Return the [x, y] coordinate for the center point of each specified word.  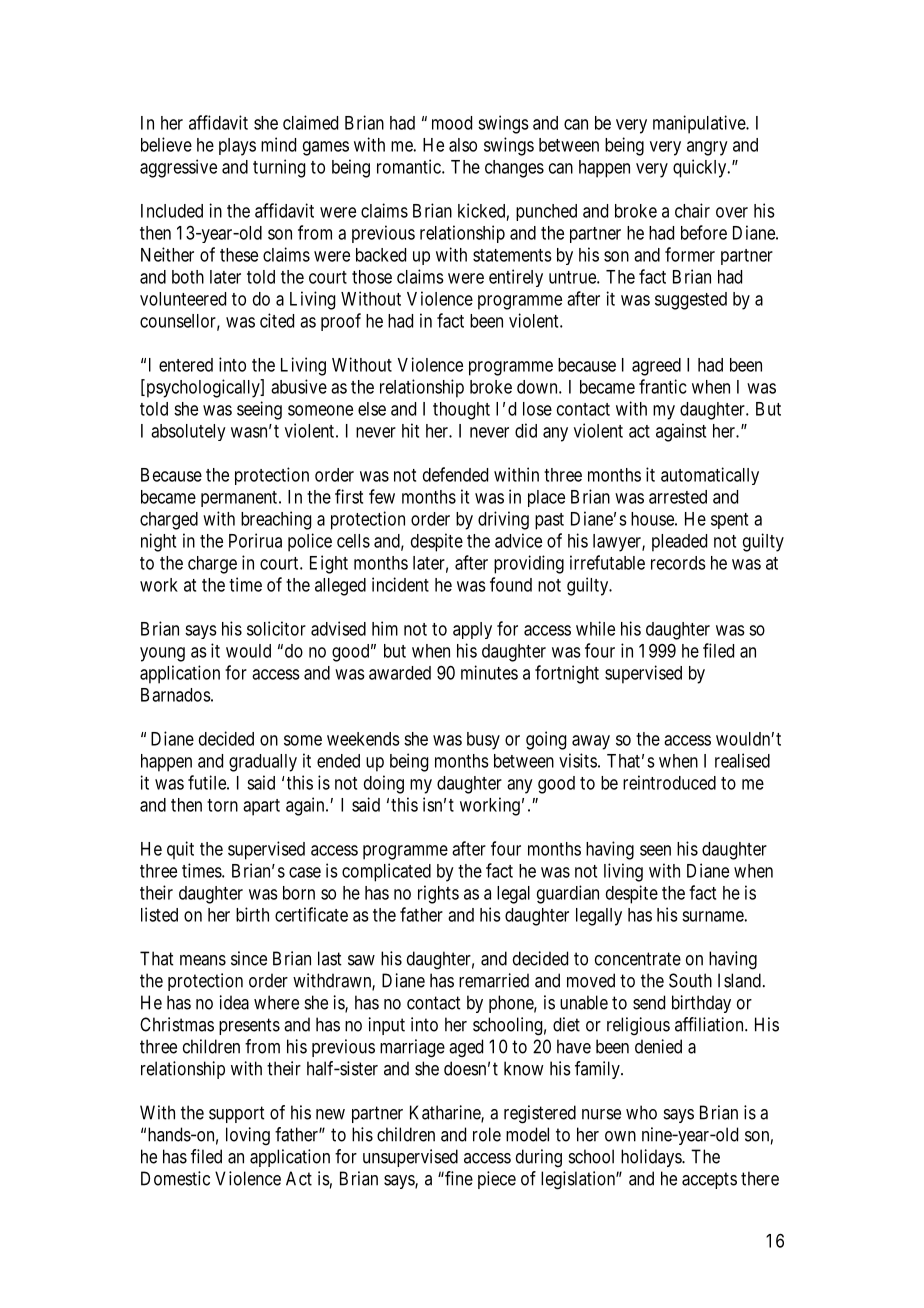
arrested [678, 497]
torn [222, 805]
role [487, 1134]
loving [248, 1136]
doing [384, 784]
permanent [240, 499]
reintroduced [669, 782]
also [463, 145]
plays [237, 147]
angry [707, 148]
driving [503, 520]
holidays [652, 1158]
